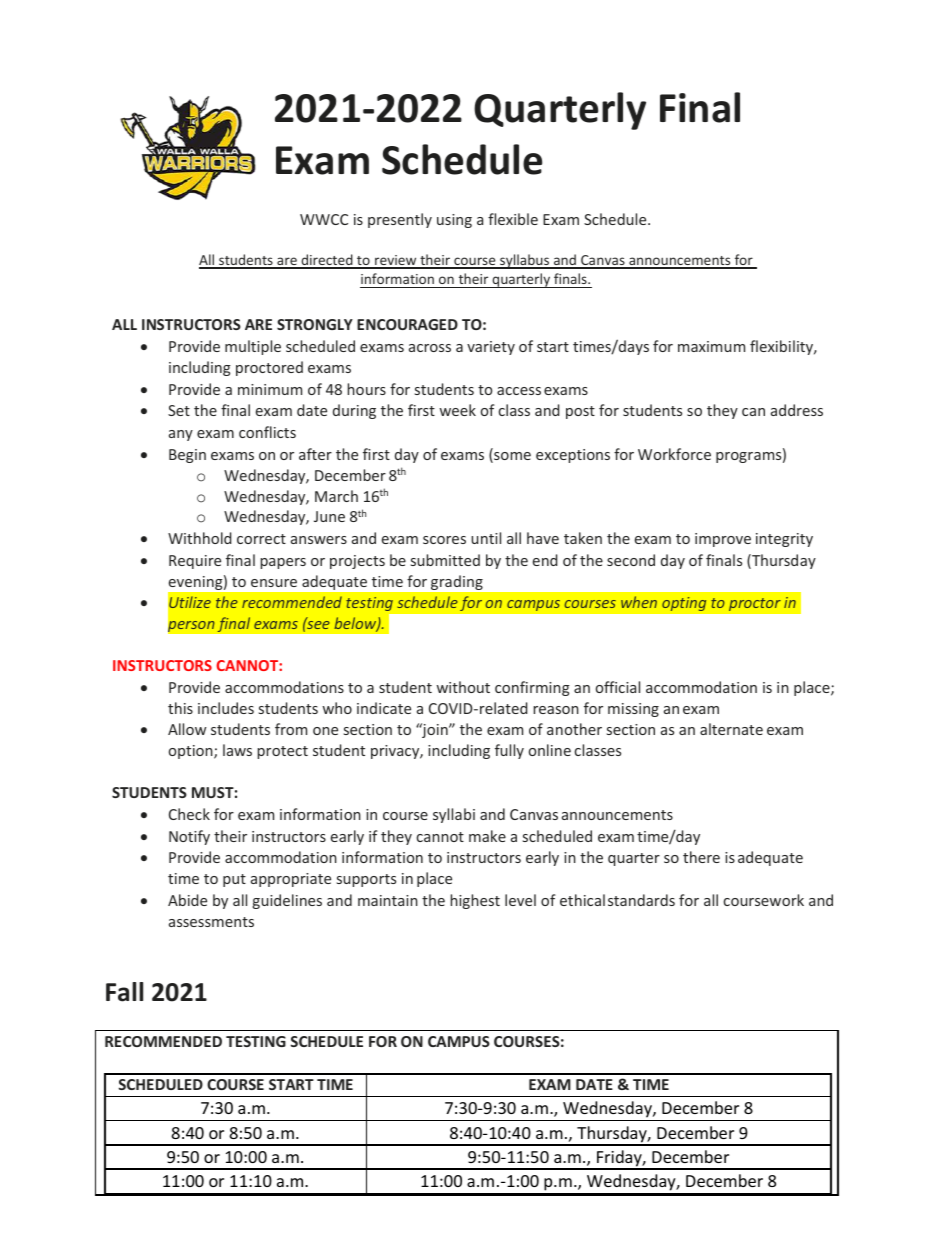  Describe the element at coordinates (457, 583) in the screenshot. I see `grading` at that location.
